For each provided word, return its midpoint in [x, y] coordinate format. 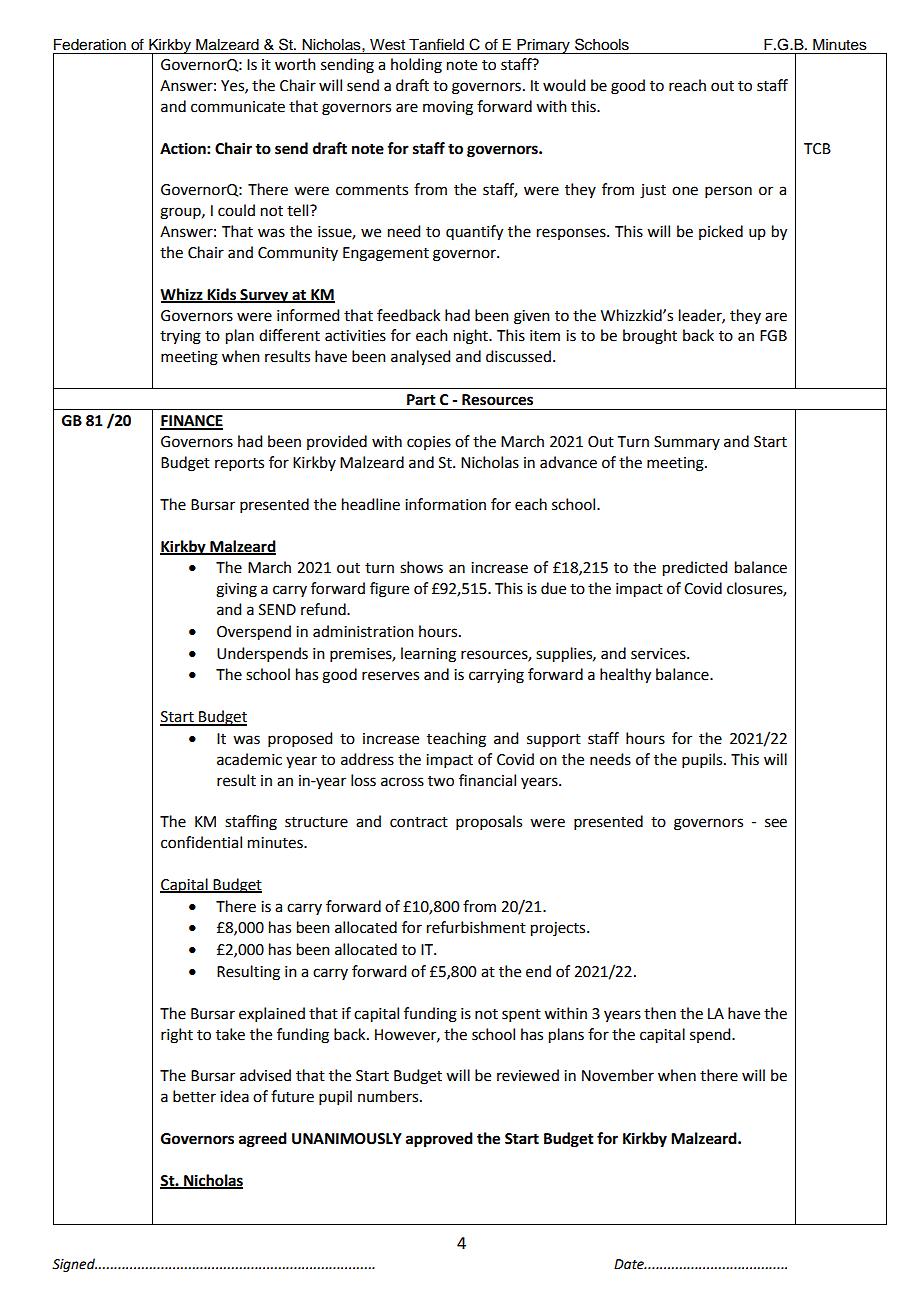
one [685, 191]
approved [439, 1140]
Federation [90, 45]
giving [236, 590]
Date [630, 1264]
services [659, 654]
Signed [74, 1265]
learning [428, 655]
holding [416, 66]
